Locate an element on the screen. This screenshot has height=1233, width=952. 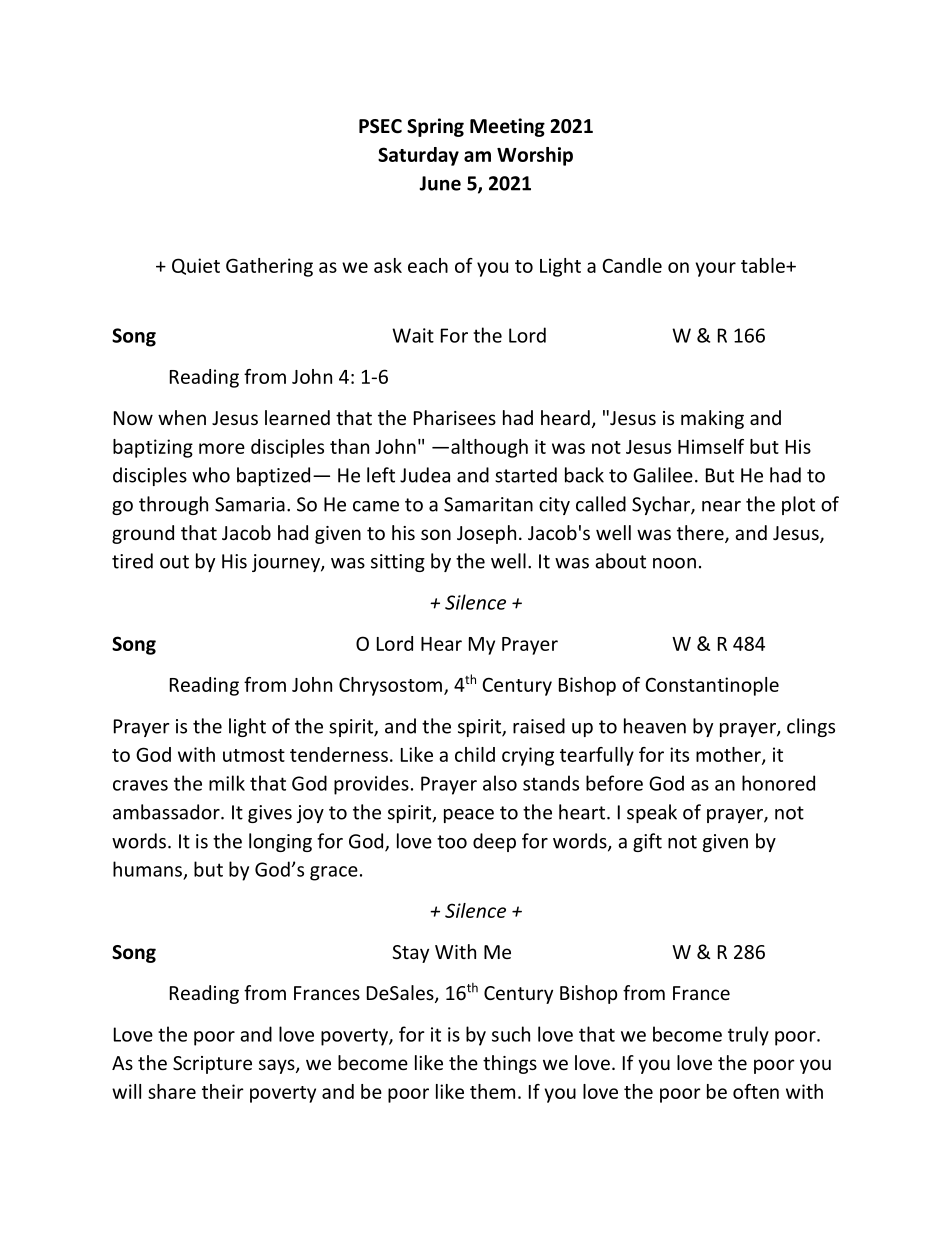
Quiet is located at coordinates (196, 266).
